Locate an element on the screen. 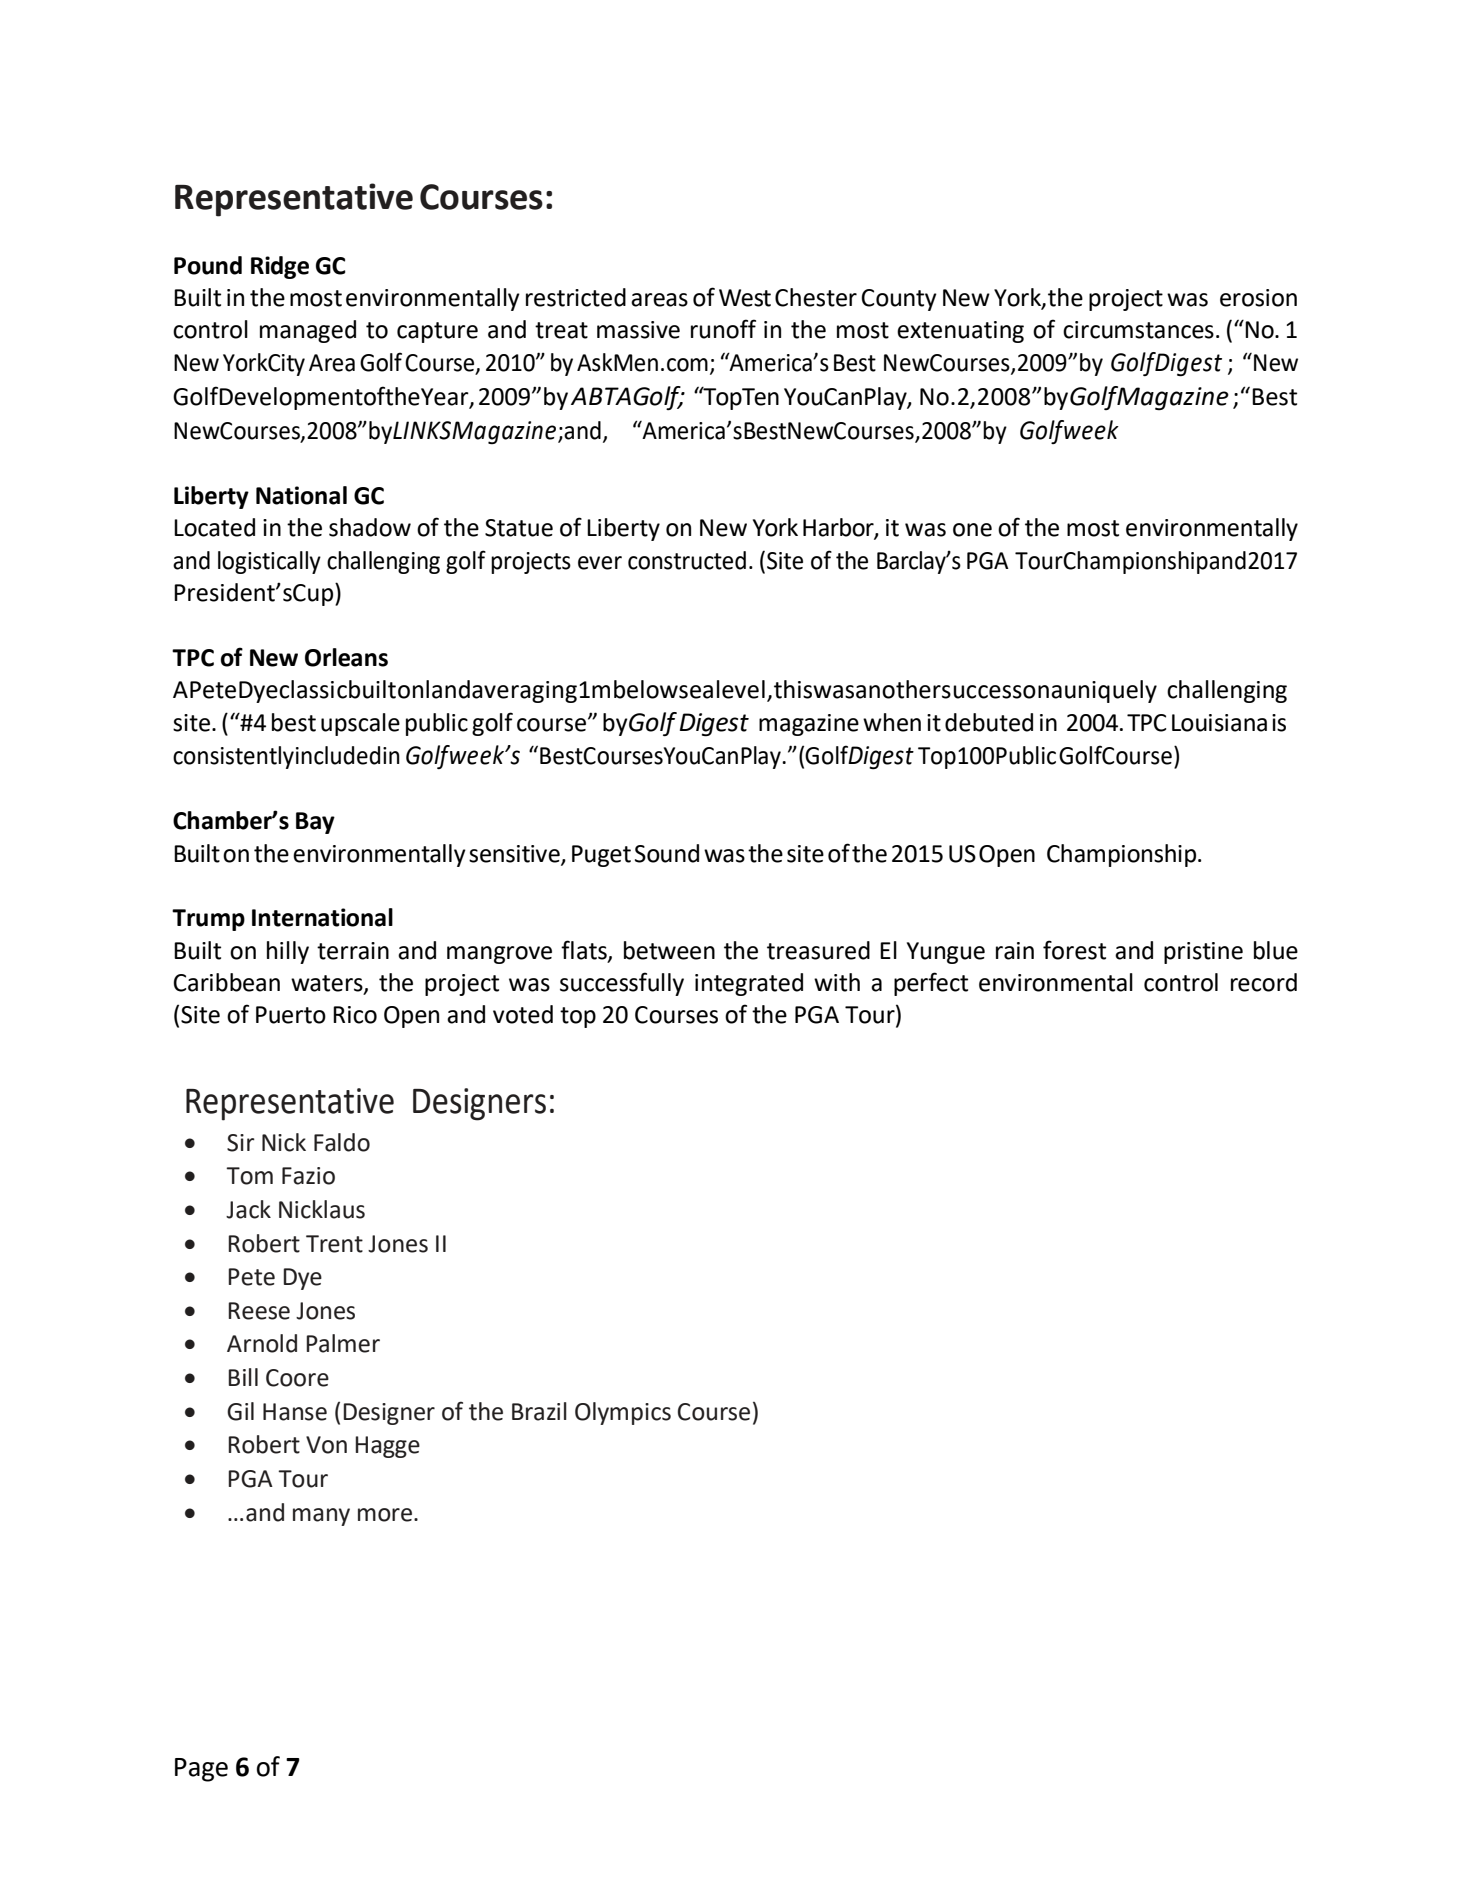  pristine is located at coordinates (1203, 953).
